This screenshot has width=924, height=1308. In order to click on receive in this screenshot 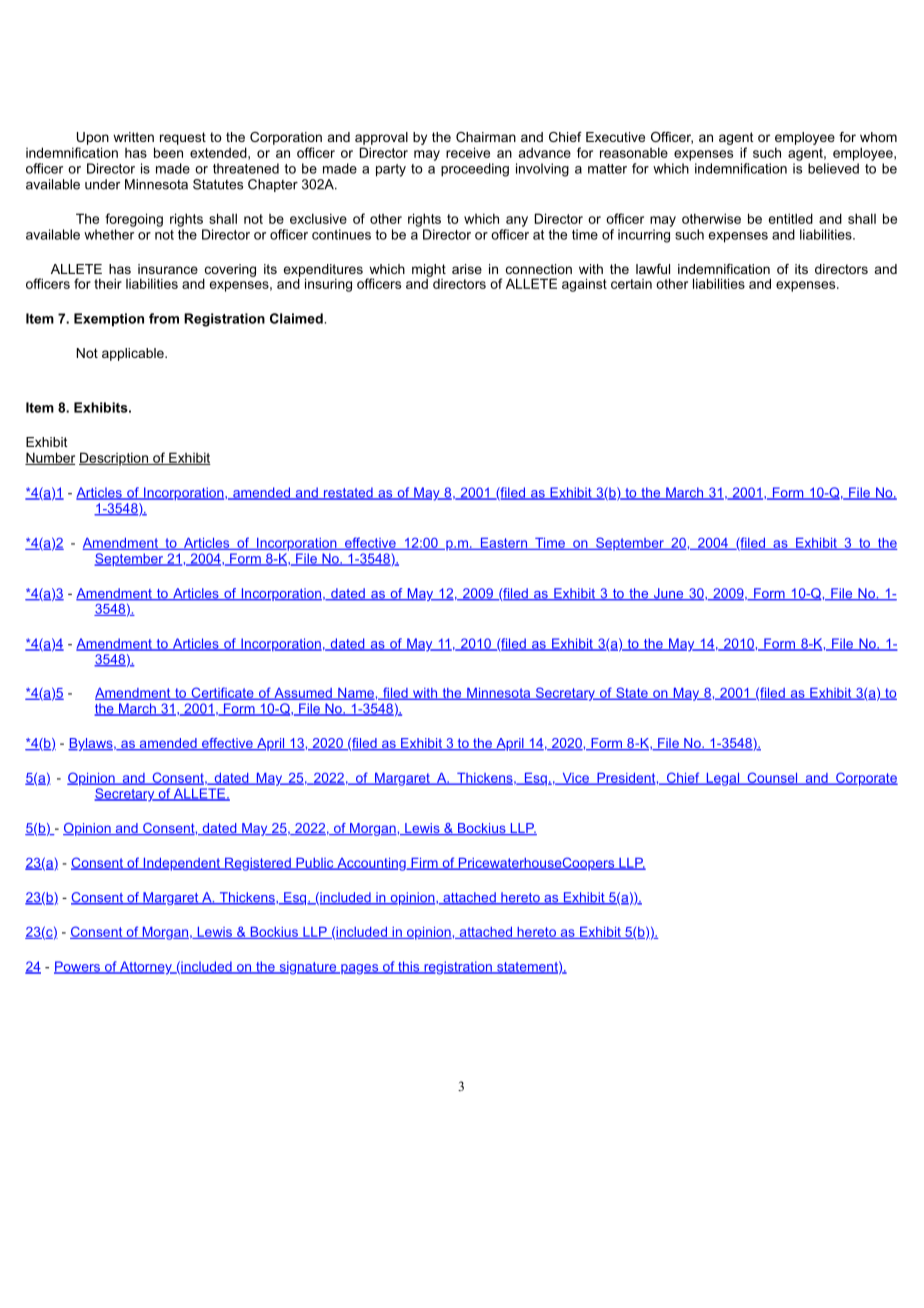, I will do `click(468, 152)`.
